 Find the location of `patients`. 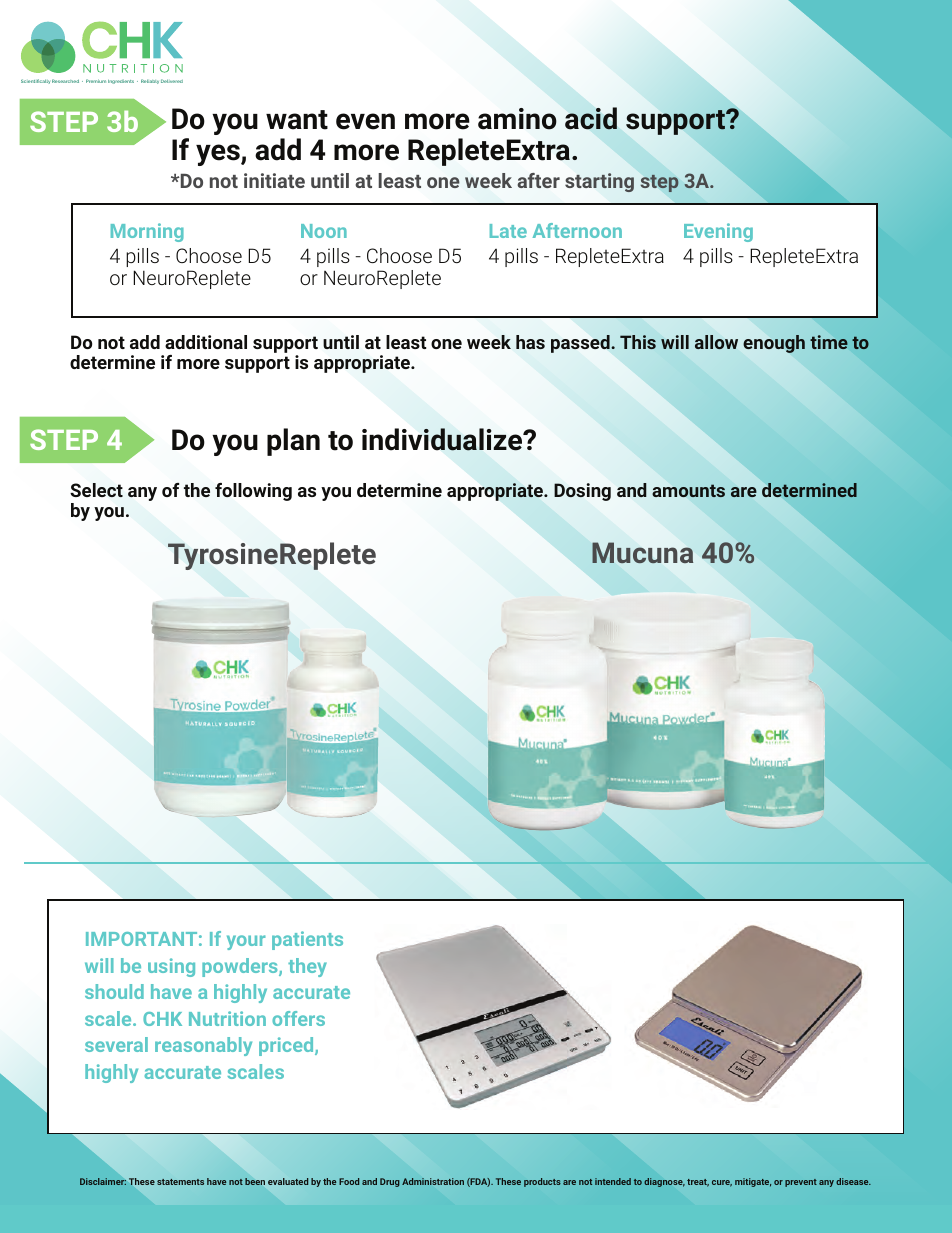

patients is located at coordinates (307, 940).
